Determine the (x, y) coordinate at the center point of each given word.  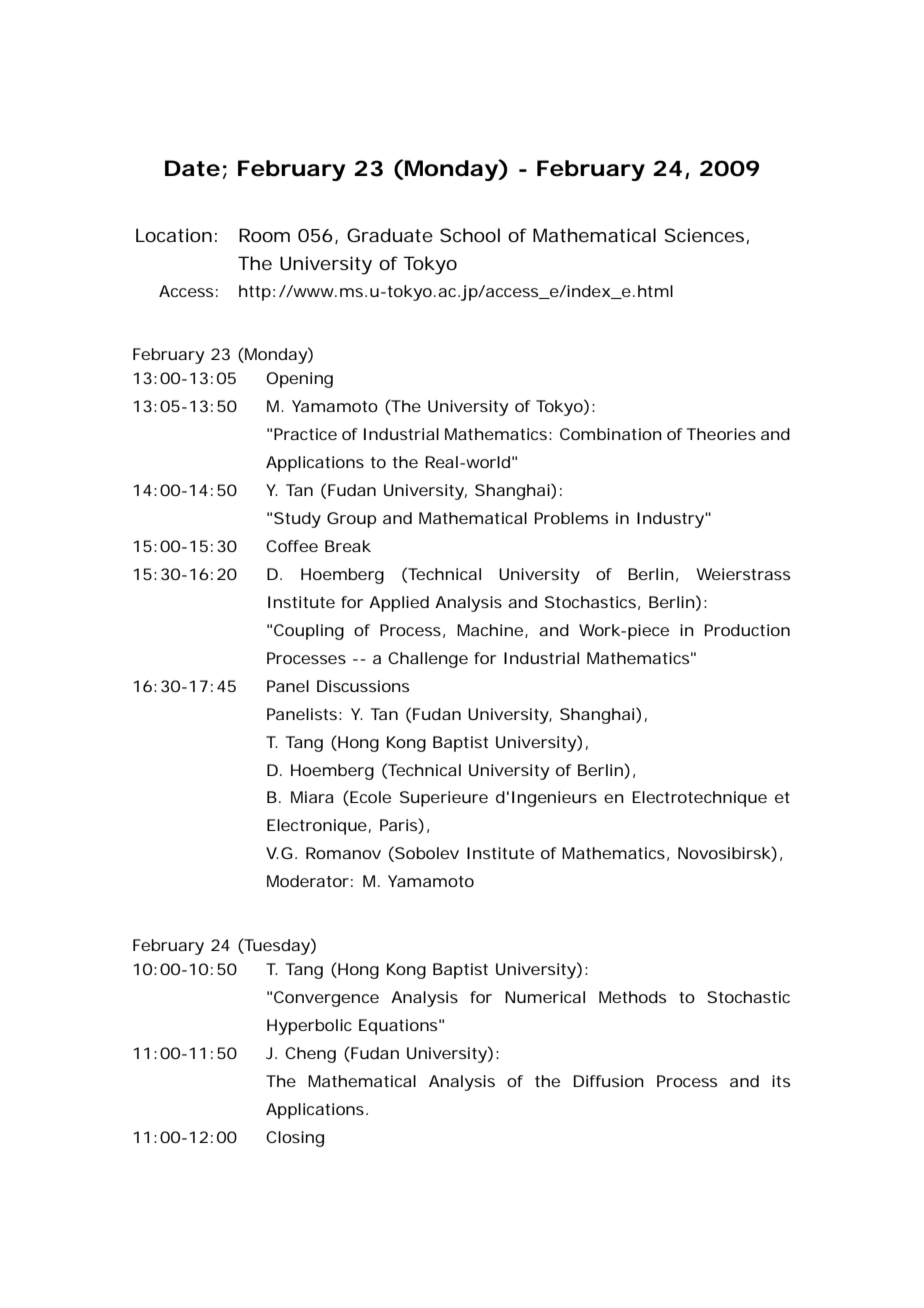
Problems (571, 518)
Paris (399, 826)
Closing (295, 1139)
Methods (632, 997)
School (470, 235)
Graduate (390, 235)
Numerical (545, 997)
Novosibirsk (724, 853)
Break (348, 546)
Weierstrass (743, 574)
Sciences (704, 235)
